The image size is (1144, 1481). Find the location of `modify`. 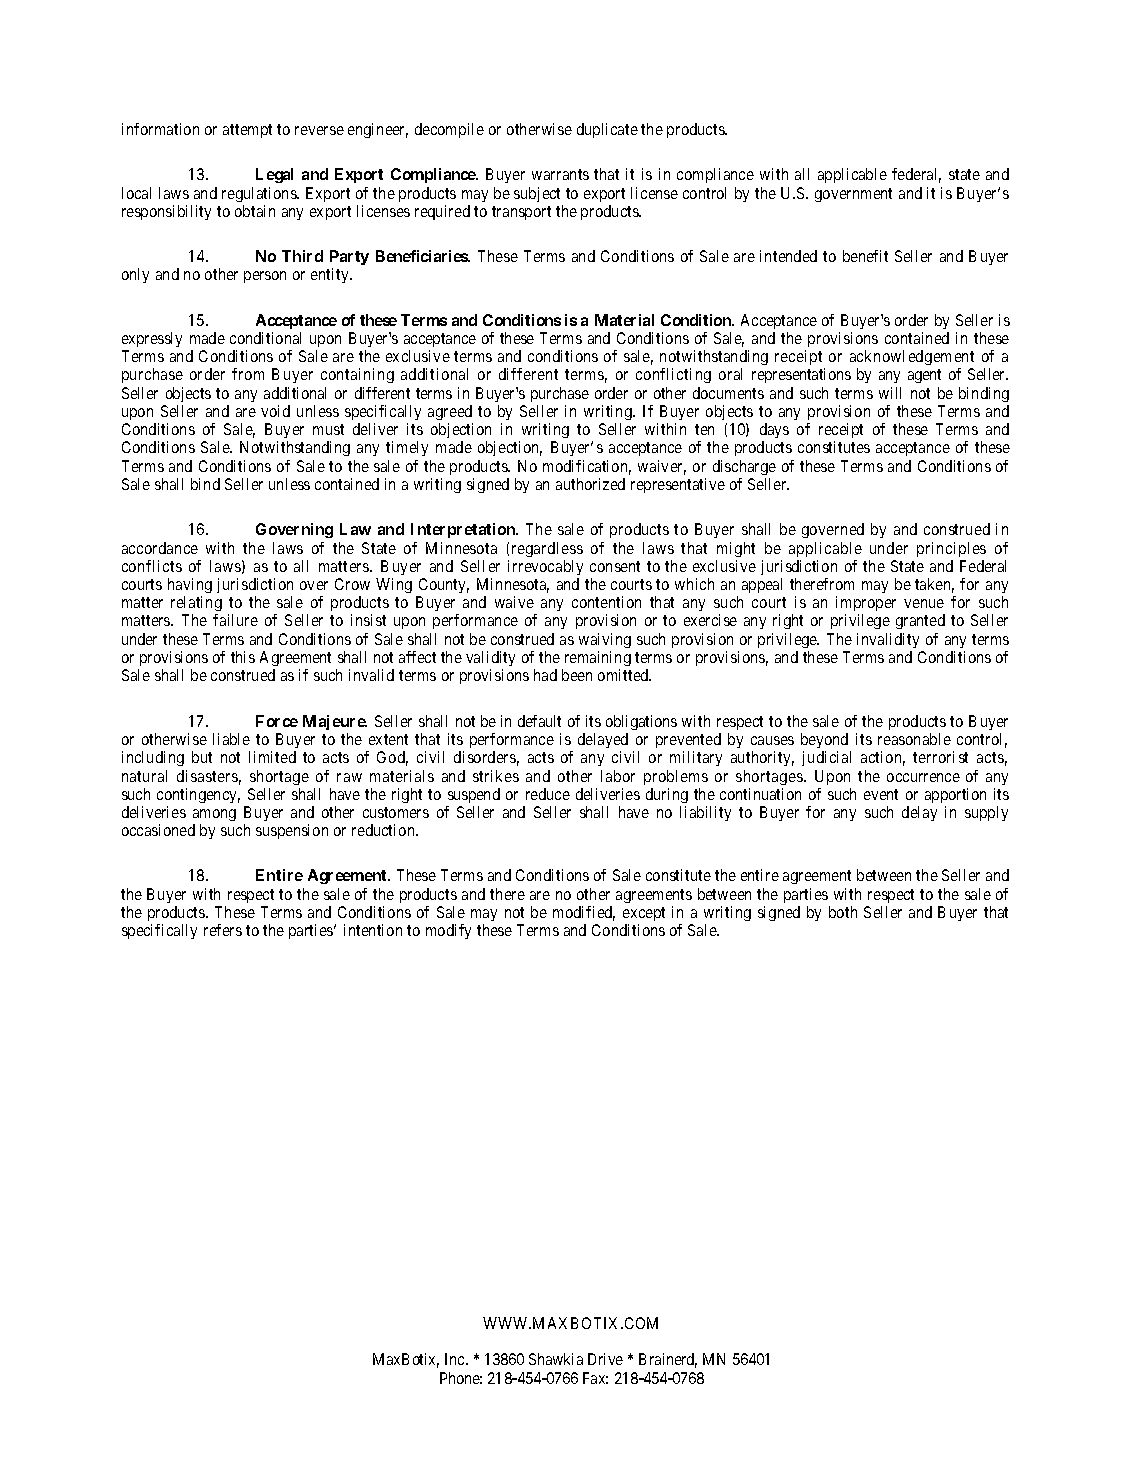

modify is located at coordinates (448, 931).
